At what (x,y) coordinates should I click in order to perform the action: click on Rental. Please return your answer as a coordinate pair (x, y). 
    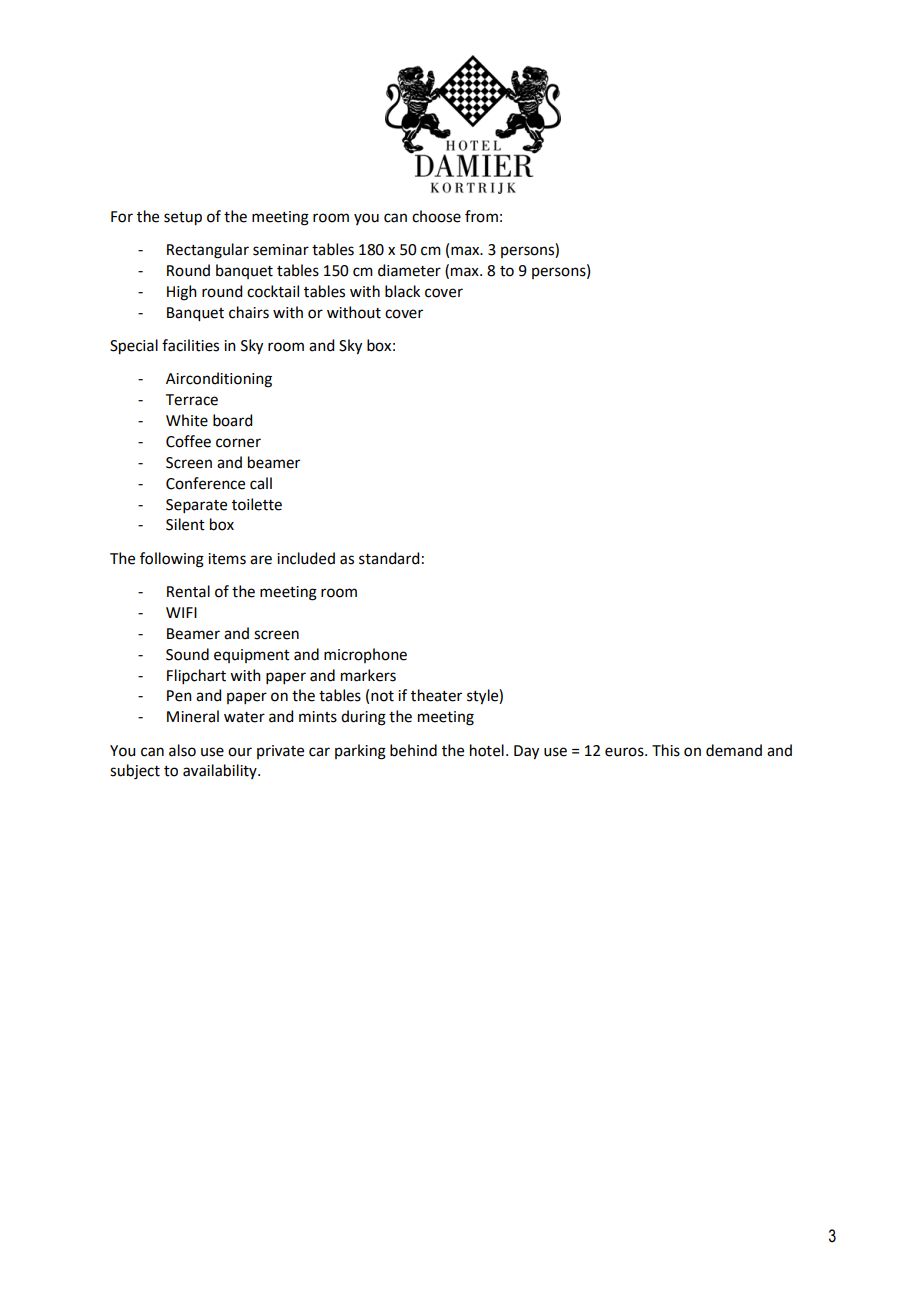
    Looking at the image, I should click on (188, 591).
